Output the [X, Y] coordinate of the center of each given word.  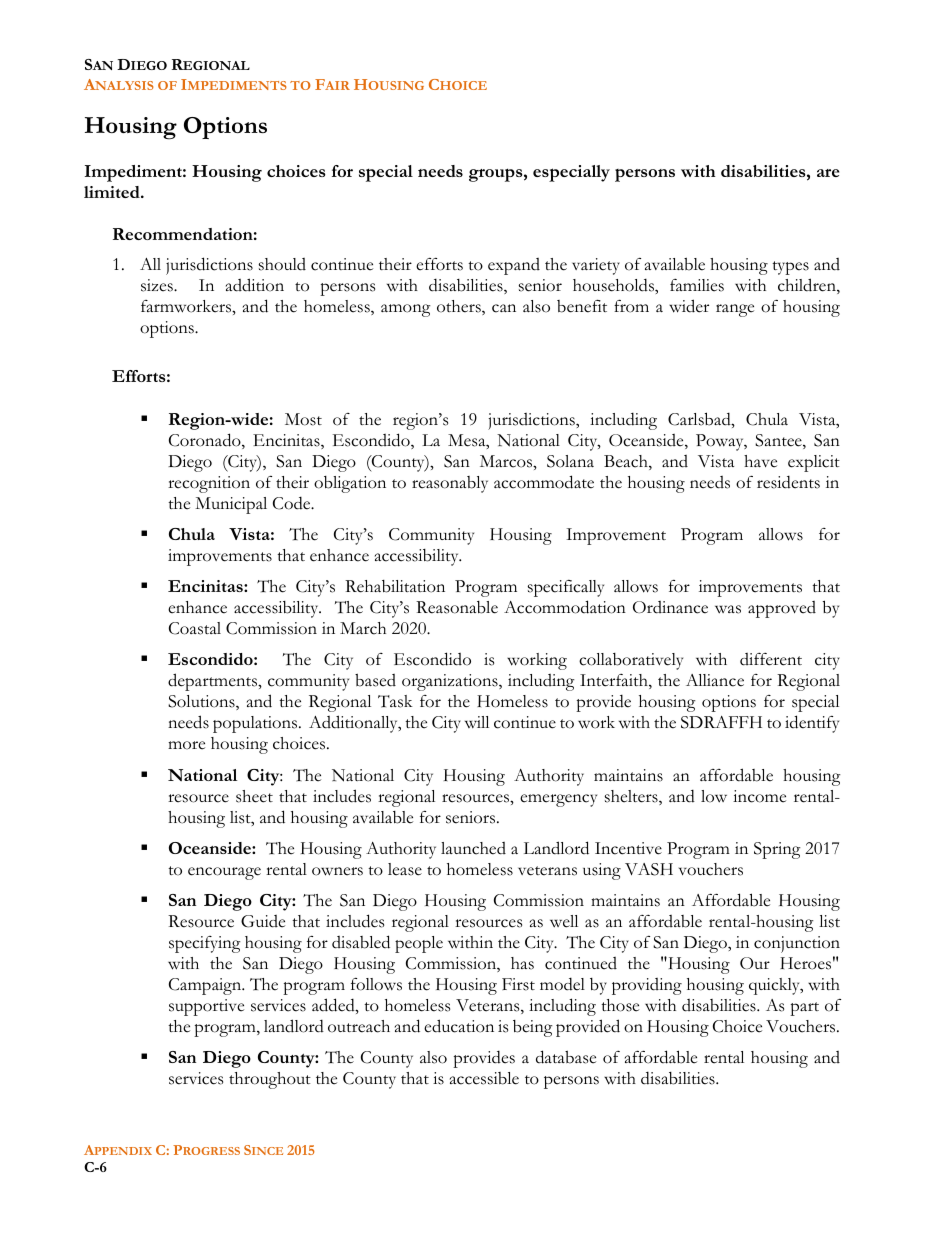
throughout [270, 1080]
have [760, 461]
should [282, 264]
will [477, 722]
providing [647, 986]
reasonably [450, 484]
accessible [484, 1078]
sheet [254, 796]
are [828, 173]
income [759, 796]
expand [514, 266]
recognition [209, 484]
